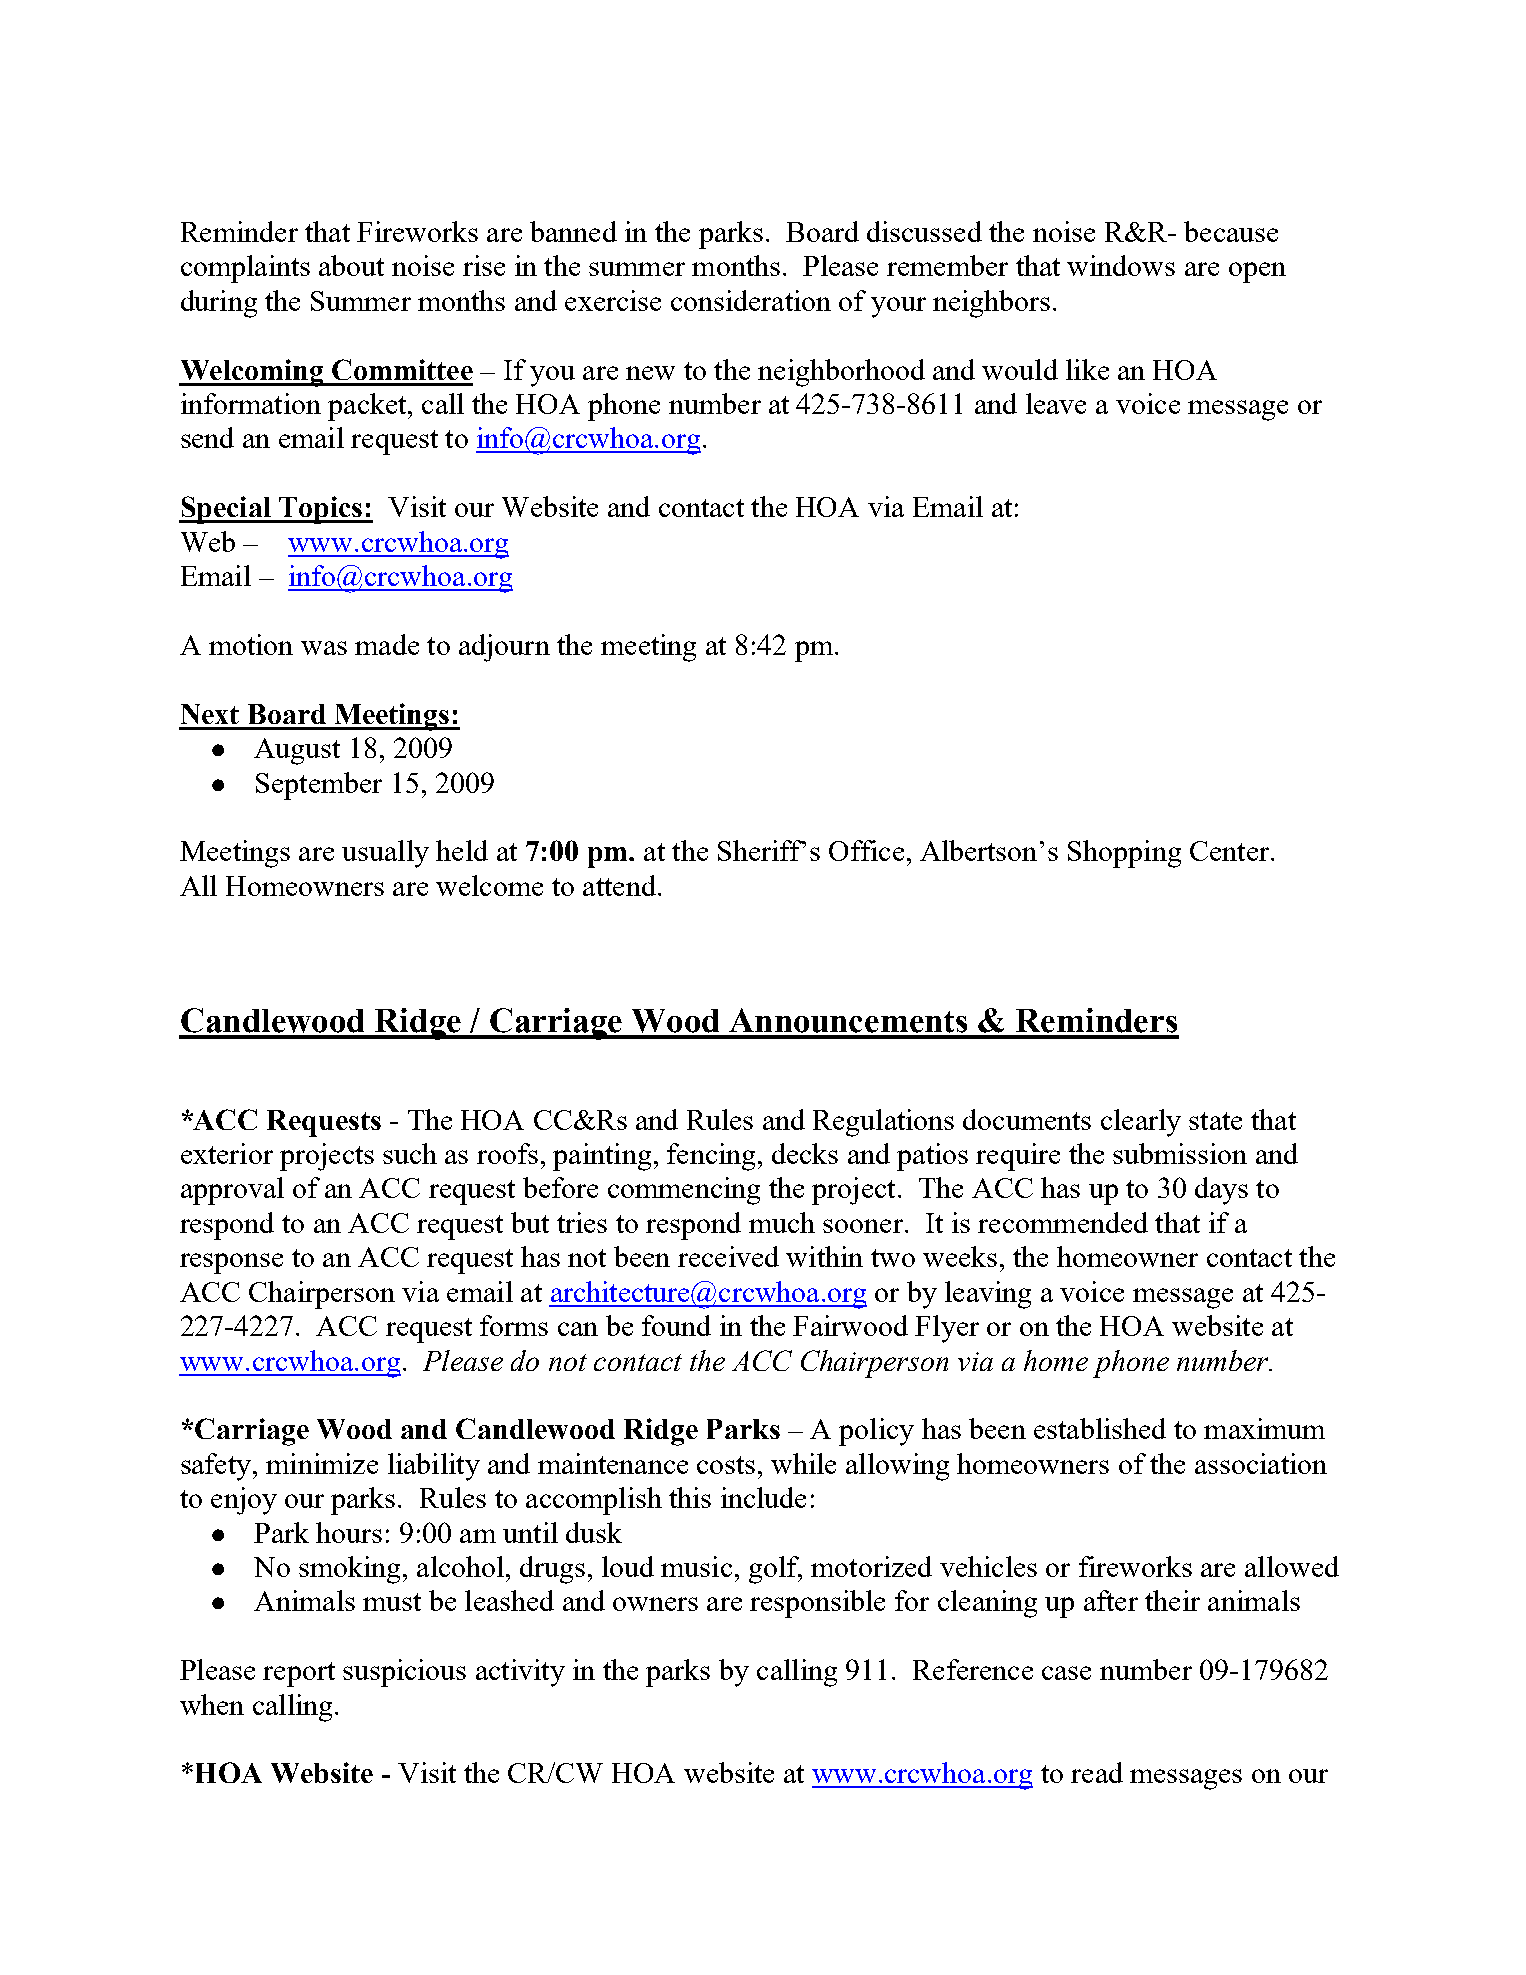 The image size is (1526, 1975). Describe the element at coordinates (351, 265) in the screenshot. I see `about` at that location.
